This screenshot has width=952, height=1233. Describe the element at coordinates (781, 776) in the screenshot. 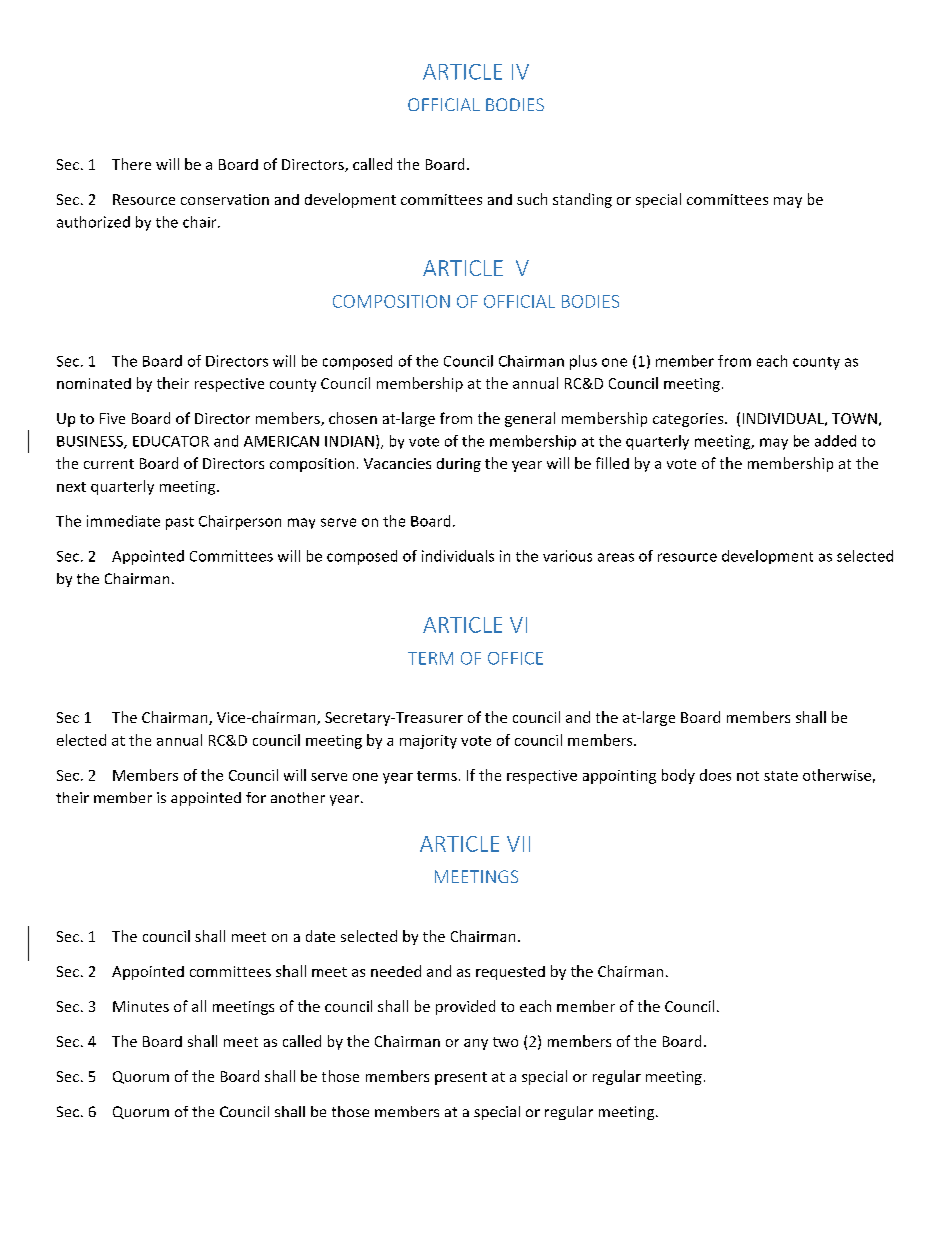

I see `state` at that location.
